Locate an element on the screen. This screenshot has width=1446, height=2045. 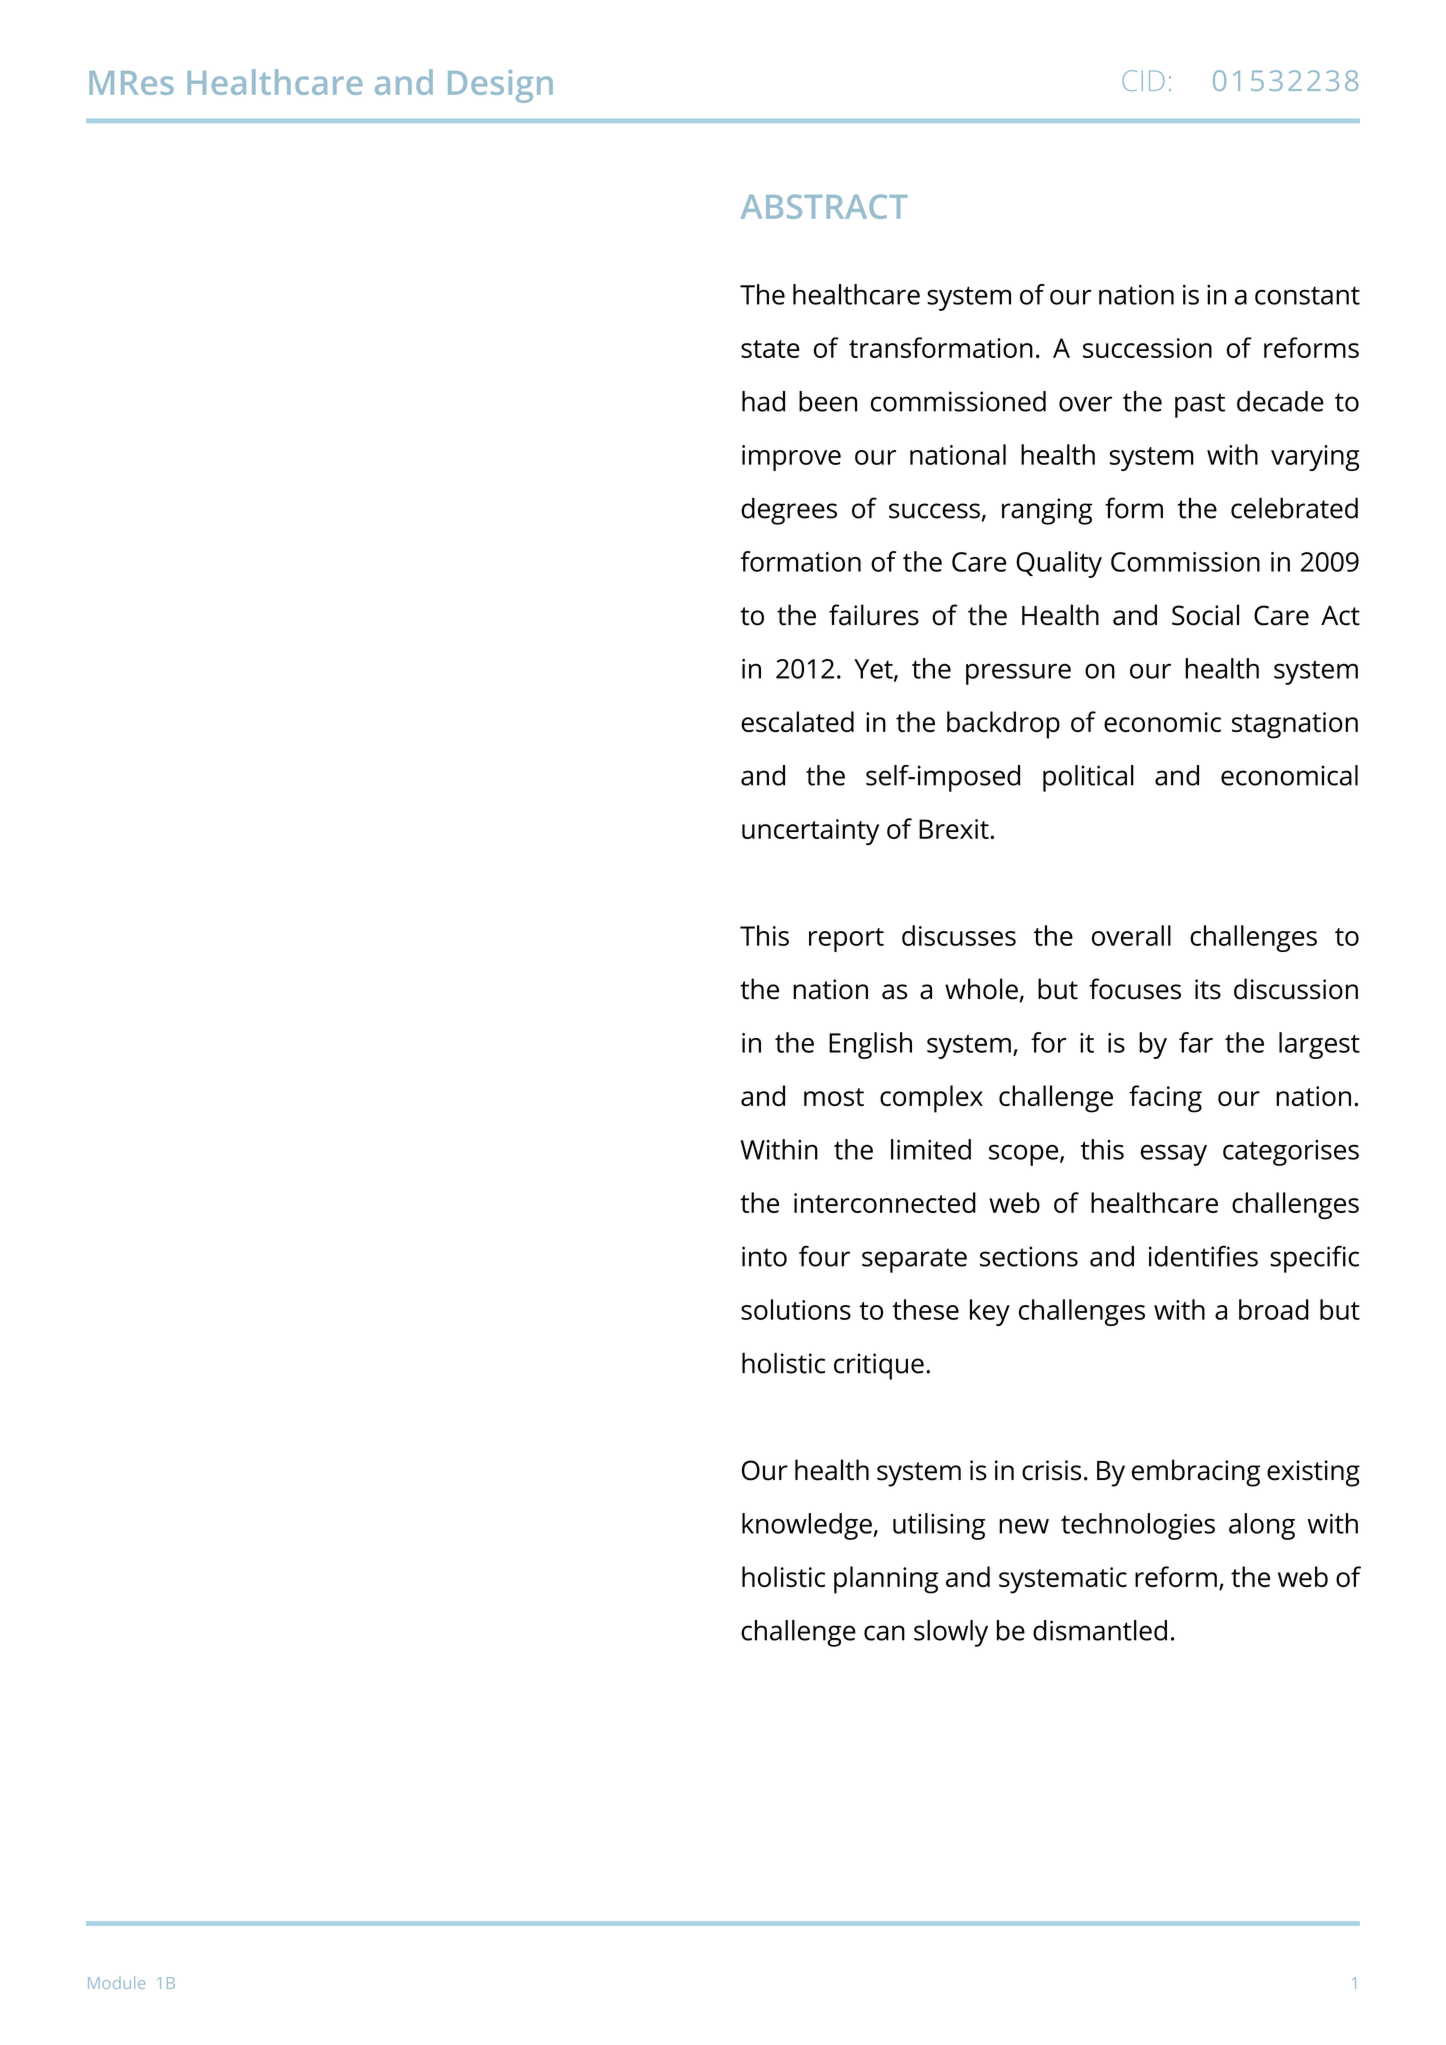
Abstract is located at coordinates (824, 206).
